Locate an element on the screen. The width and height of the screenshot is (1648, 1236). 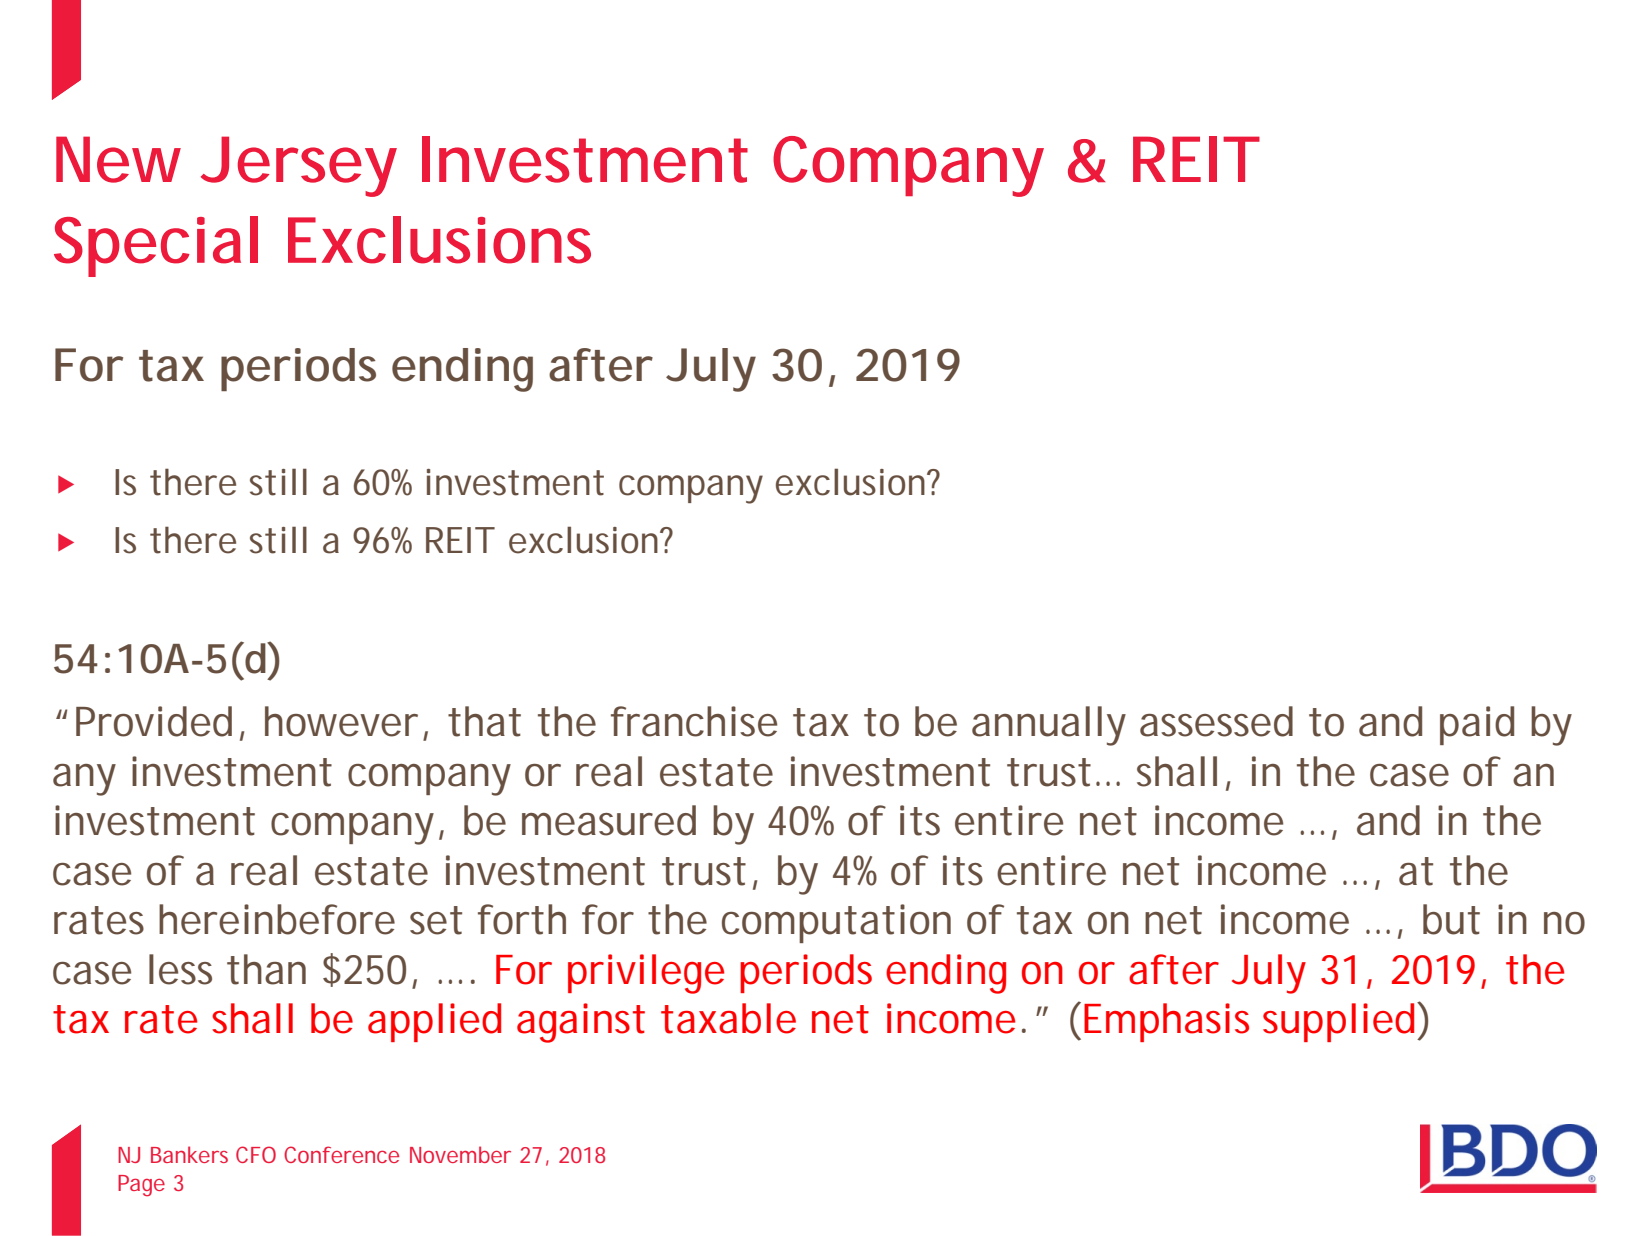
supplied is located at coordinates (1341, 1022).
